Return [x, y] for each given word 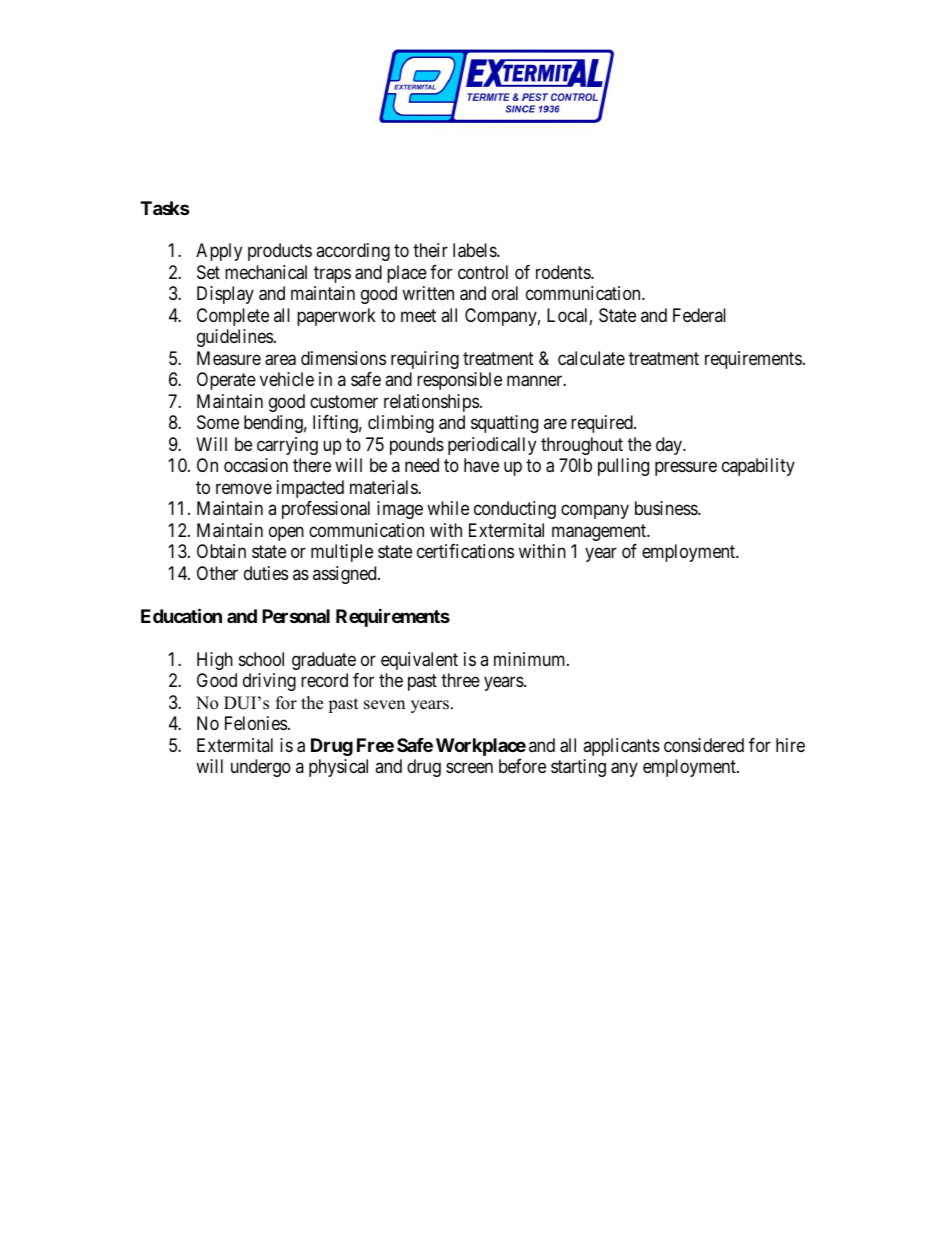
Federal [699, 315]
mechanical [266, 272]
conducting [515, 510]
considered [704, 745]
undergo [261, 768]
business [667, 508]
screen [469, 767]
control [483, 272]
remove [244, 488]
